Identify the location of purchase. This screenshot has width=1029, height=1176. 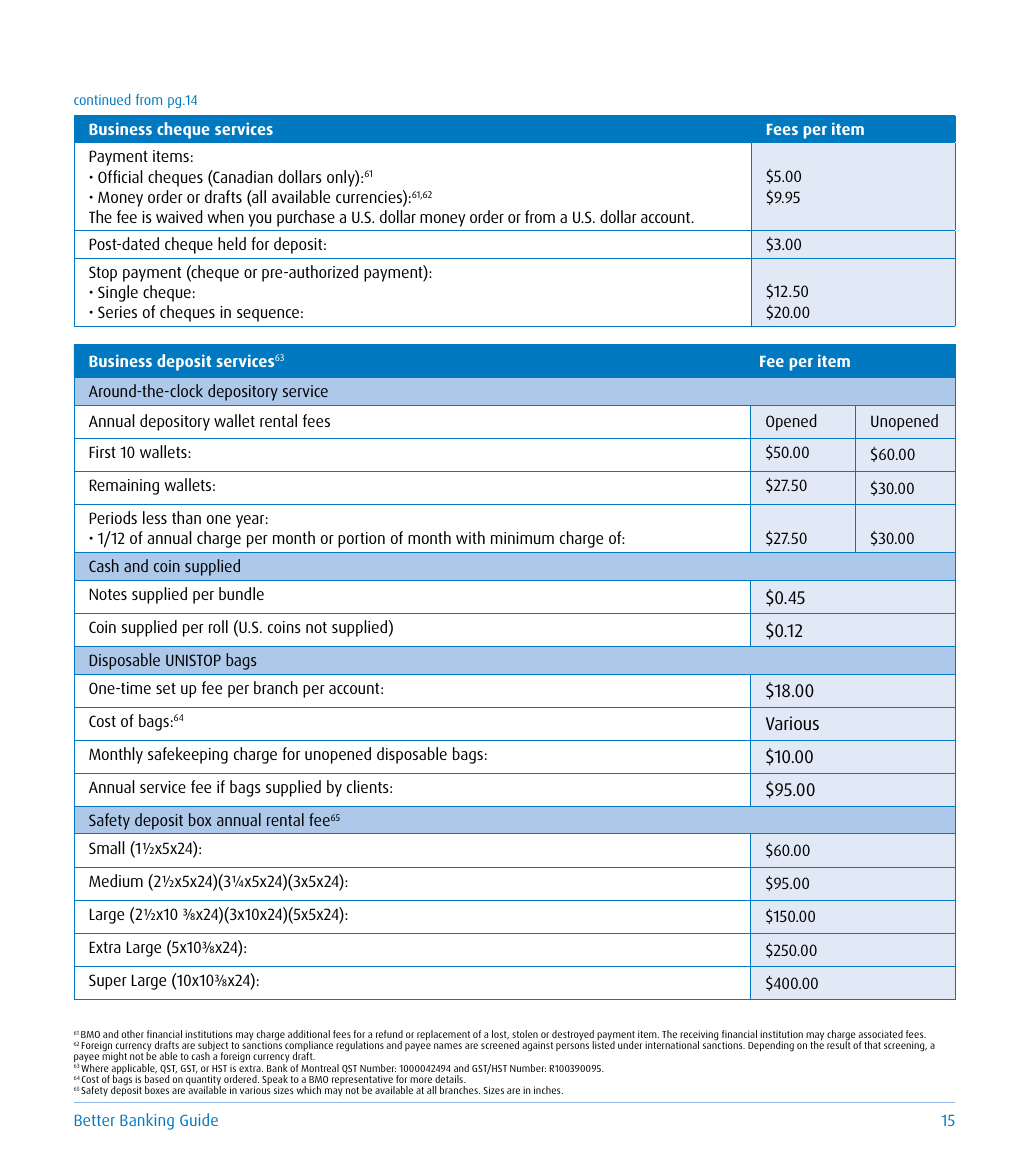
(306, 218).
